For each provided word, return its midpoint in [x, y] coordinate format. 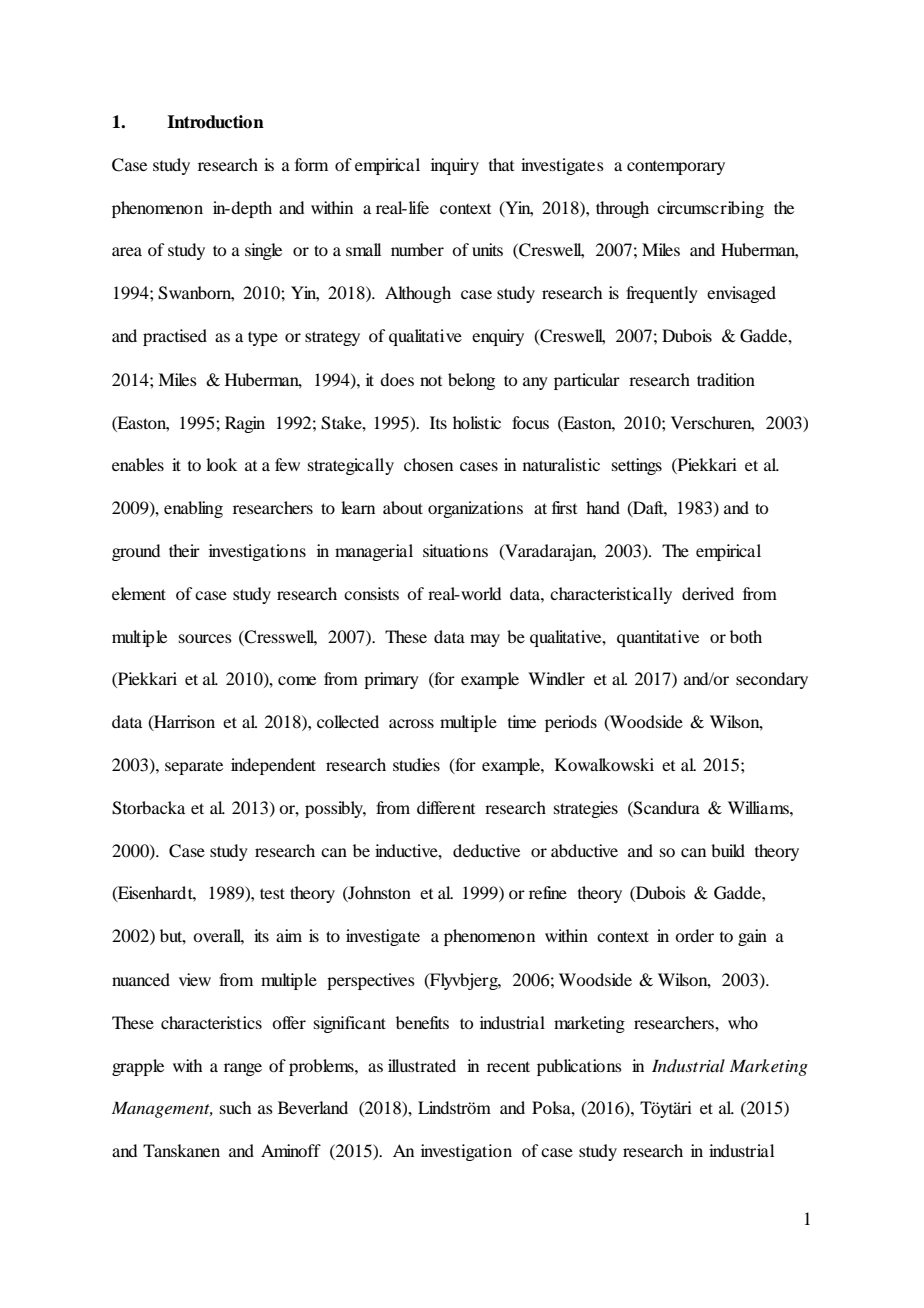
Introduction [215, 122]
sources [205, 638]
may [485, 640]
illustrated [422, 1065]
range [243, 1069]
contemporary [676, 168]
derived [708, 593]
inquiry [455, 166]
